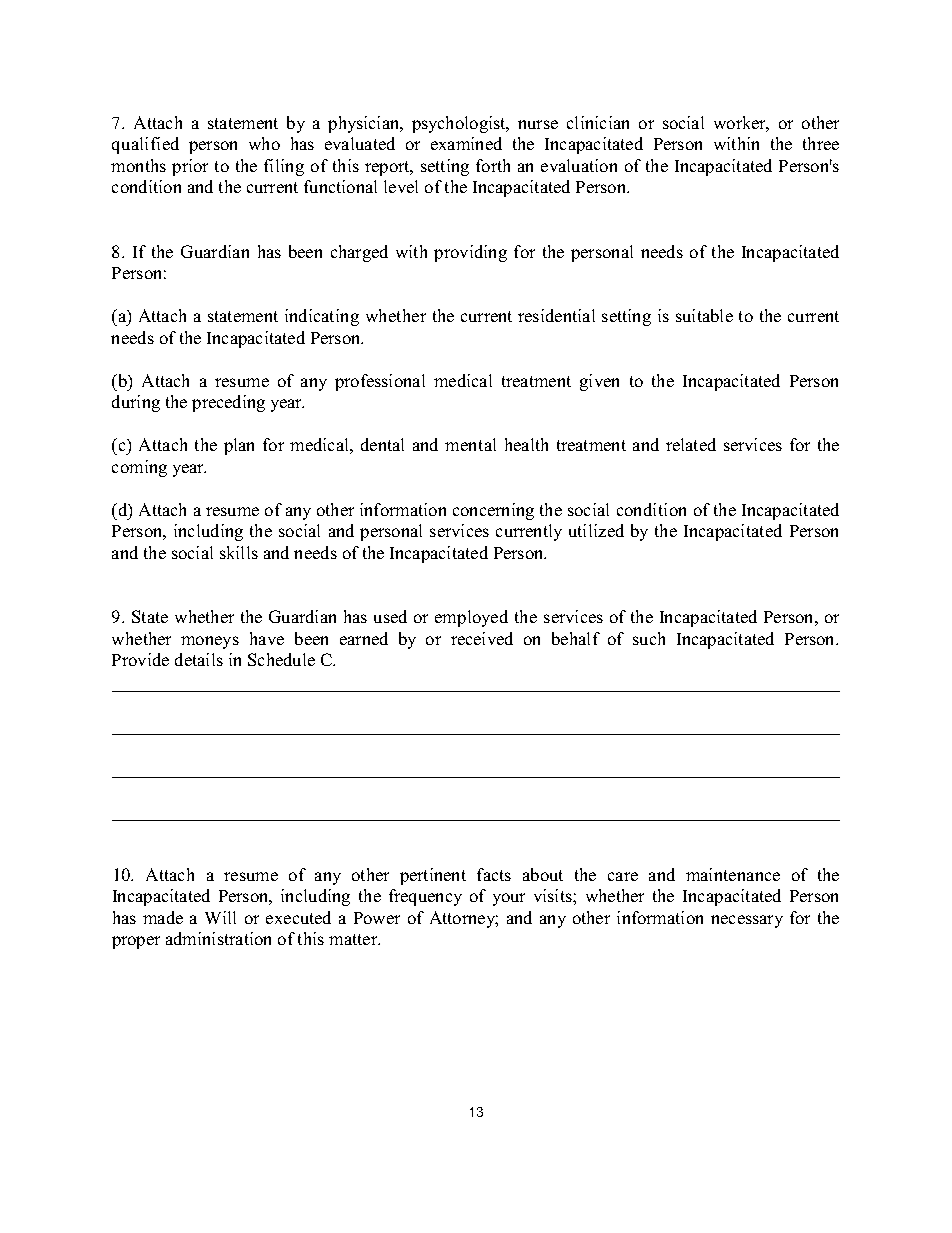  What do you see at coordinates (471, 618) in the screenshot?
I see `employed` at bounding box center [471, 618].
